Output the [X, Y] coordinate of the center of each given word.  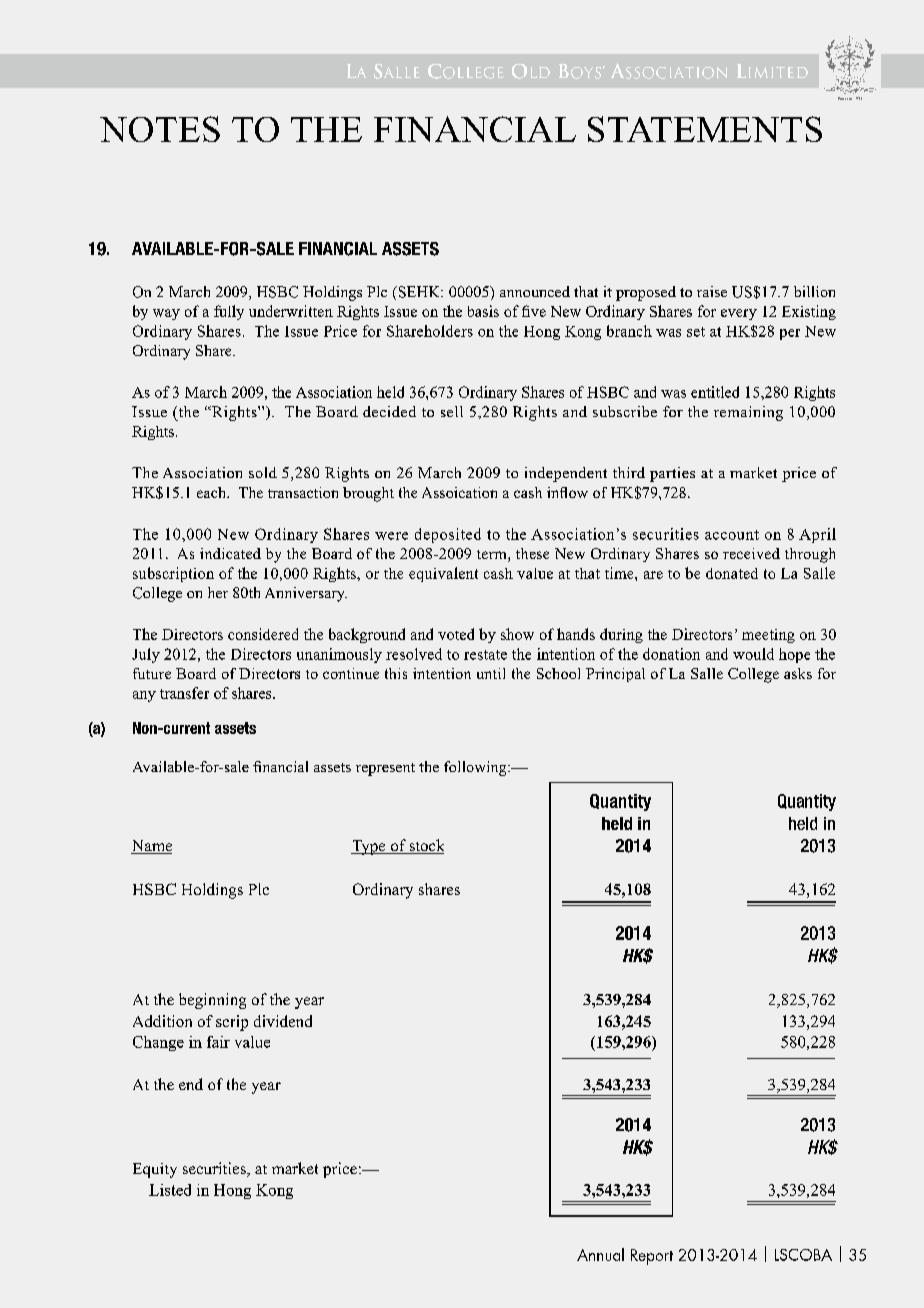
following [476, 768]
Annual [600, 1254]
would [753, 654]
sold [263, 472]
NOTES [160, 129]
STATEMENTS [705, 129]
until [491, 673]
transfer [184, 693]
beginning [212, 1001]
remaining [748, 413]
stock [425, 846]
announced [535, 291]
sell [452, 411]
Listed [170, 1190]
